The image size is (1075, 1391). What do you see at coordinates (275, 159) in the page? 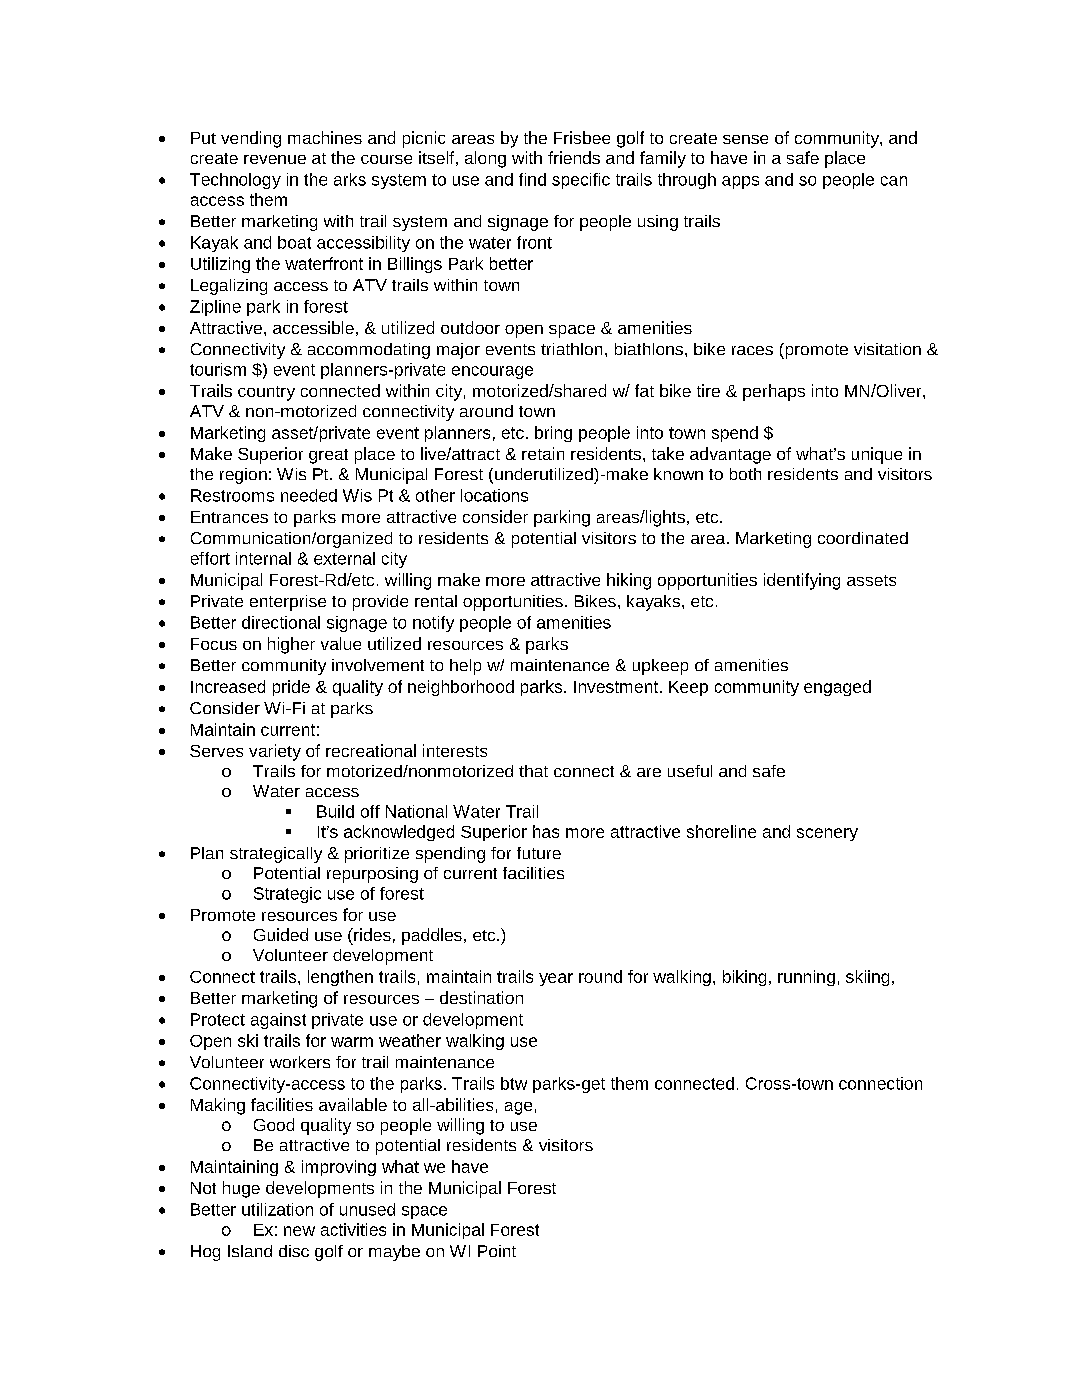
I see `revenue` at bounding box center [275, 159].
